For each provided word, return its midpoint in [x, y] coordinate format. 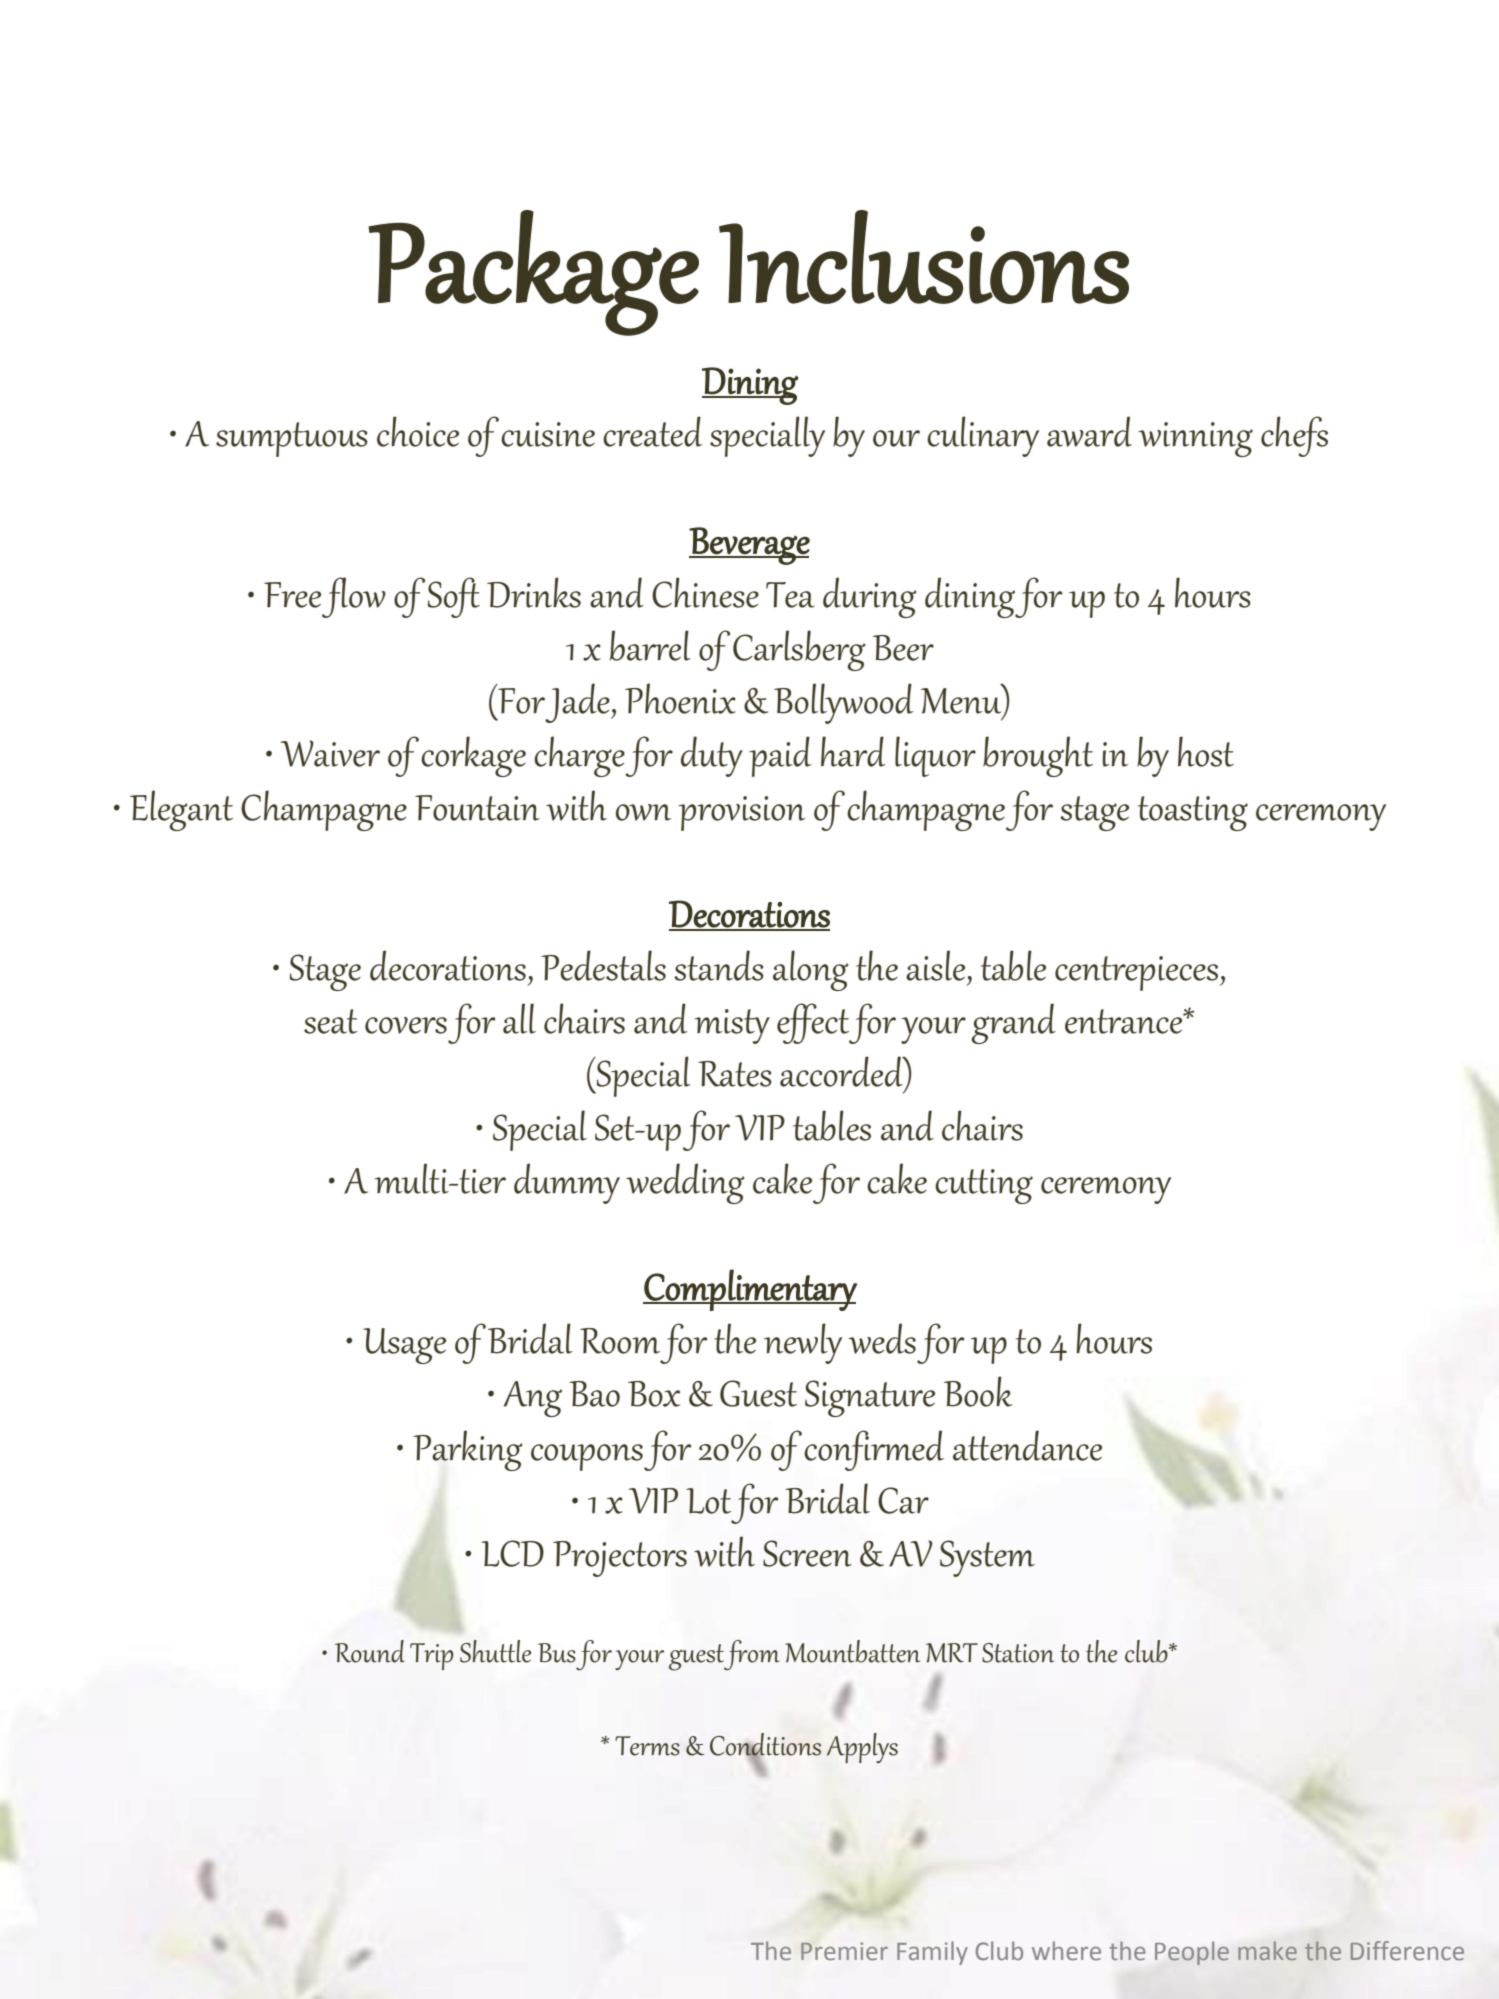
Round [370, 1651]
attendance [1027, 1445]
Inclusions [924, 257]
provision [742, 813]
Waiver [330, 753]
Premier [844, 1951]
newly [803, 1343]
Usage [404, 1346]
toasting [1193, 813]
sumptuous [292, 439]
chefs [1294, 436]
